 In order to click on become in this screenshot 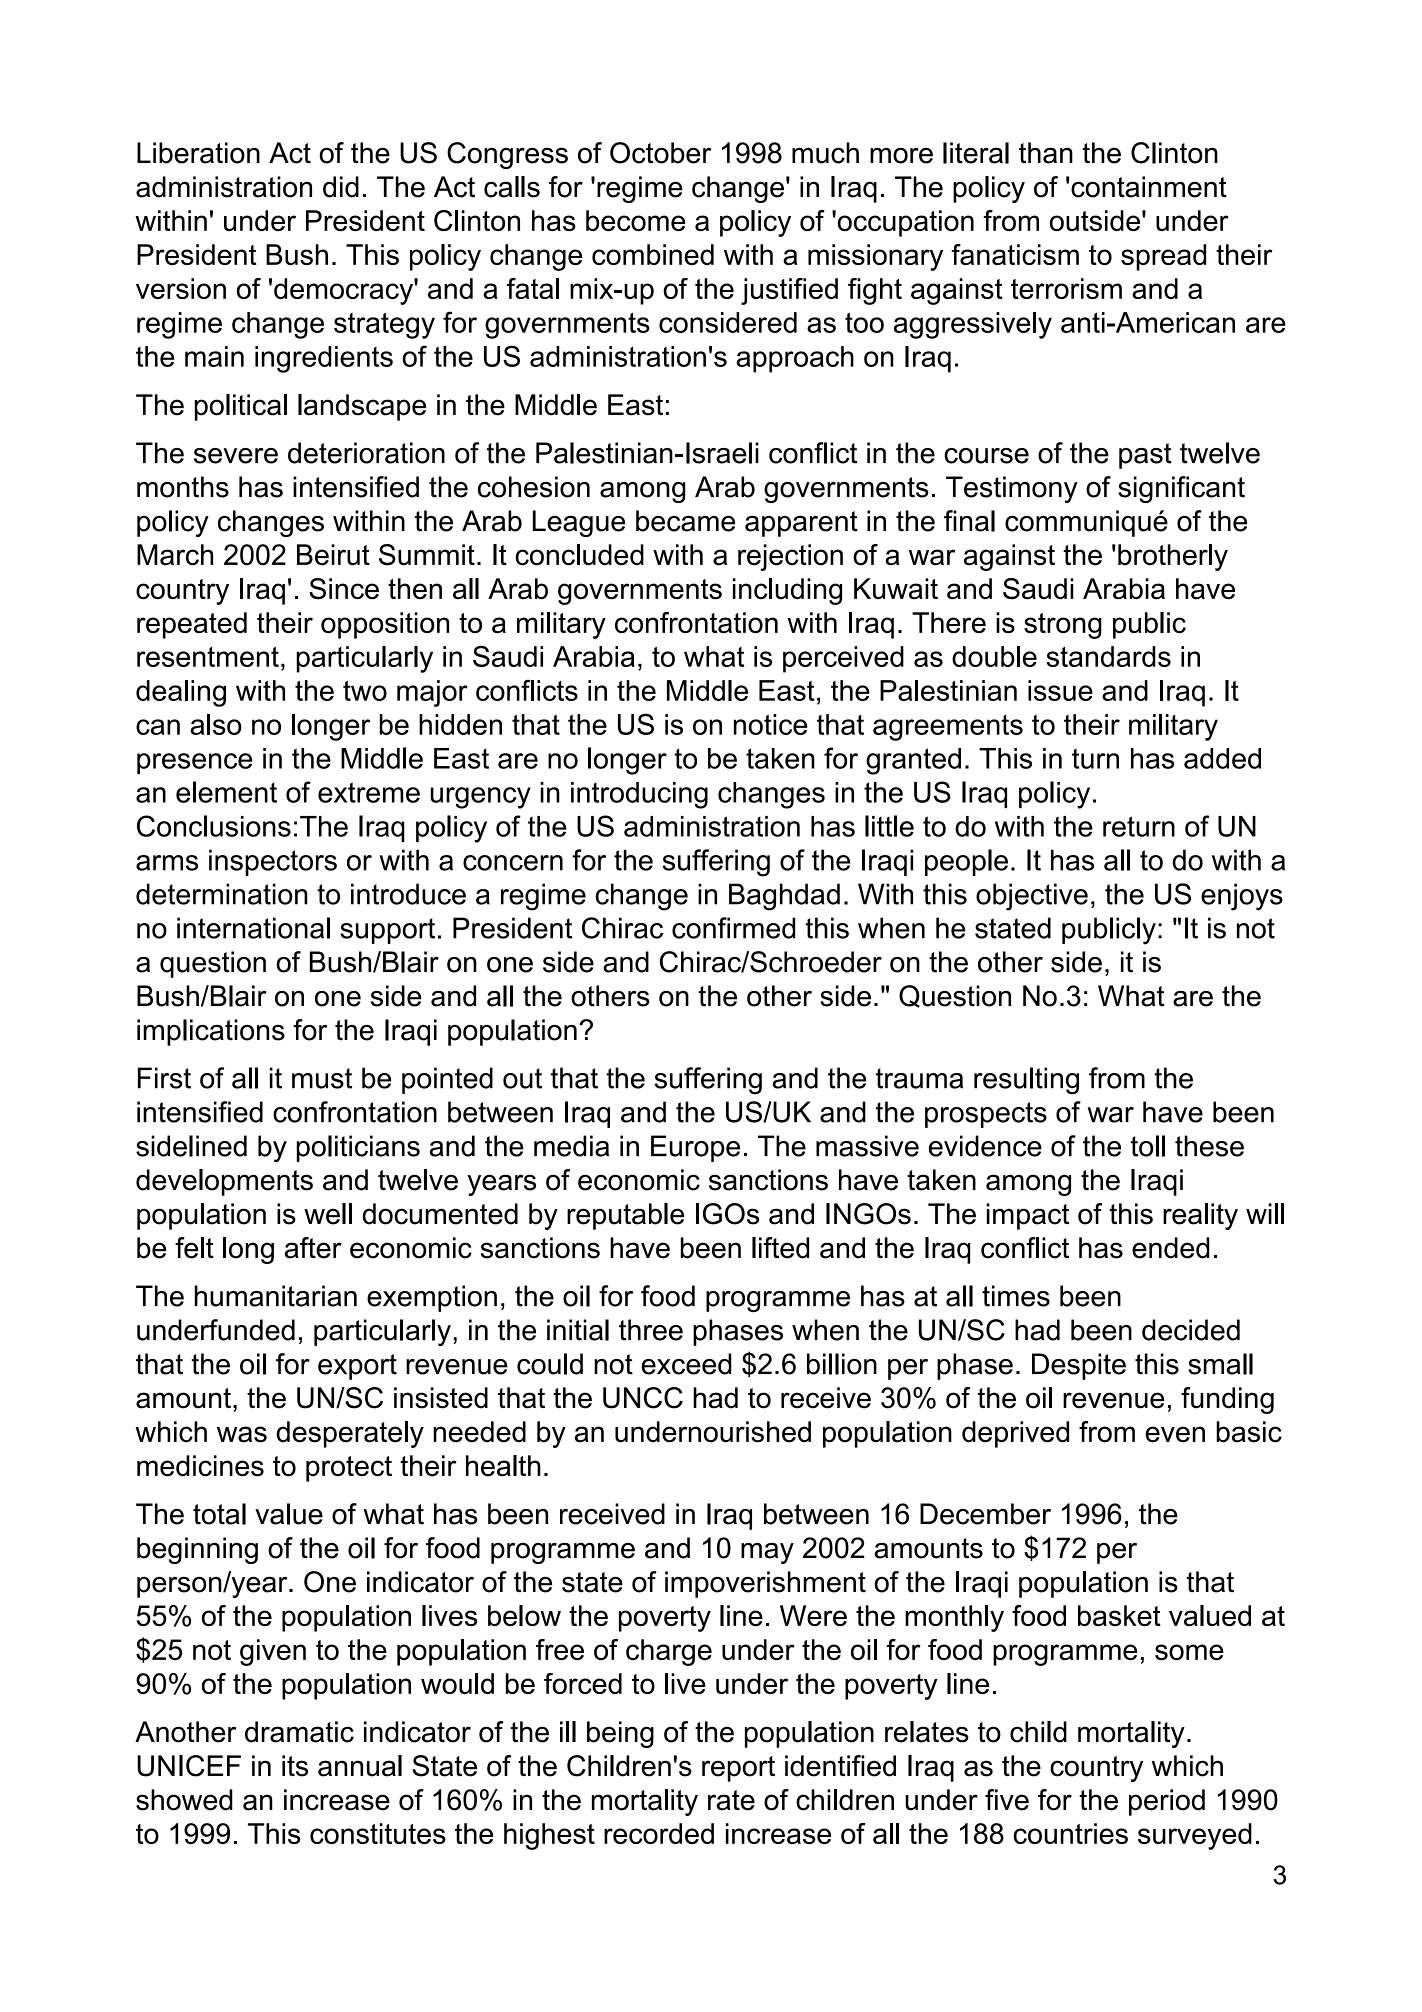, I will do `click(635, 220)`.
